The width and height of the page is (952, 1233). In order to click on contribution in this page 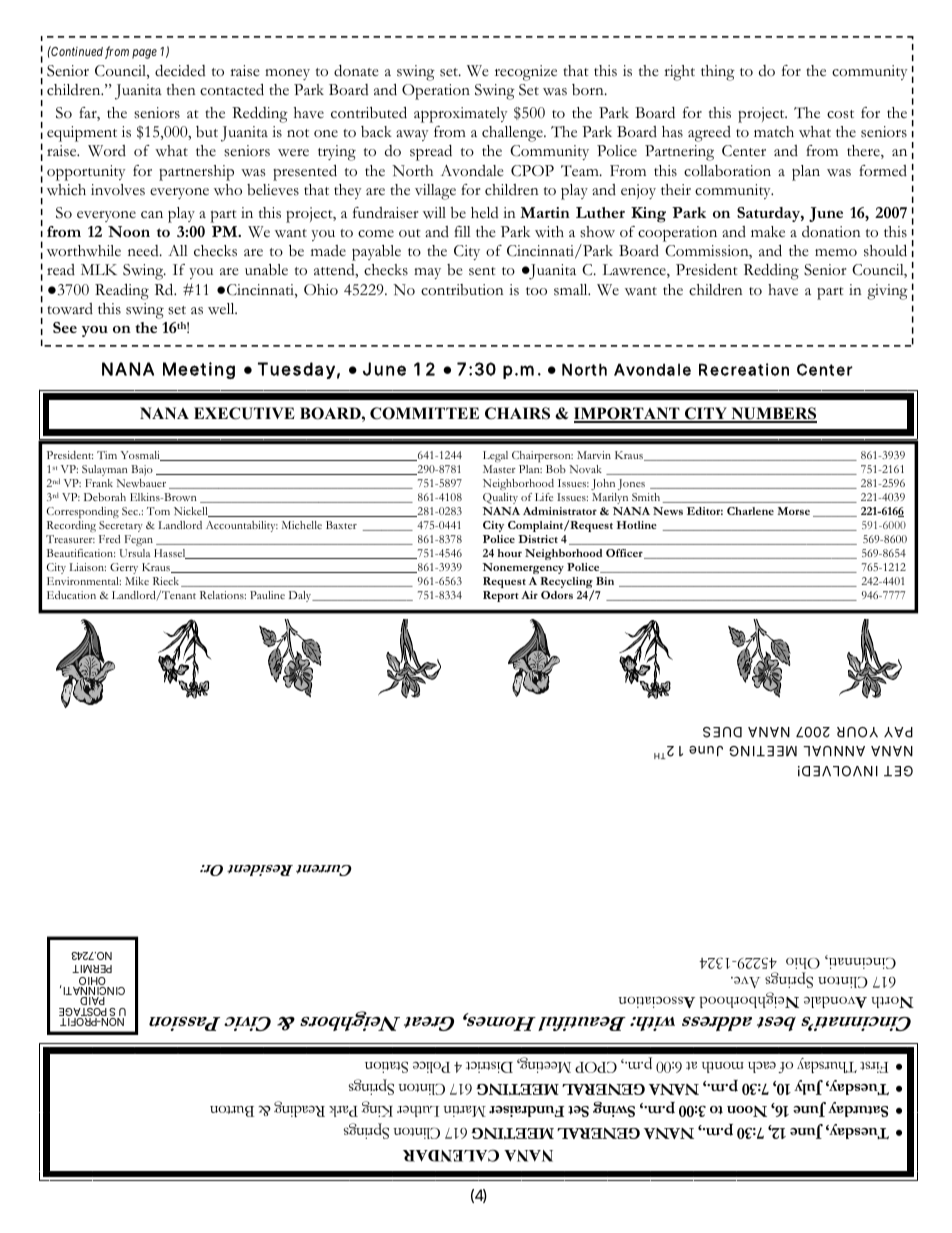, I will do `click(462, 290)`.
